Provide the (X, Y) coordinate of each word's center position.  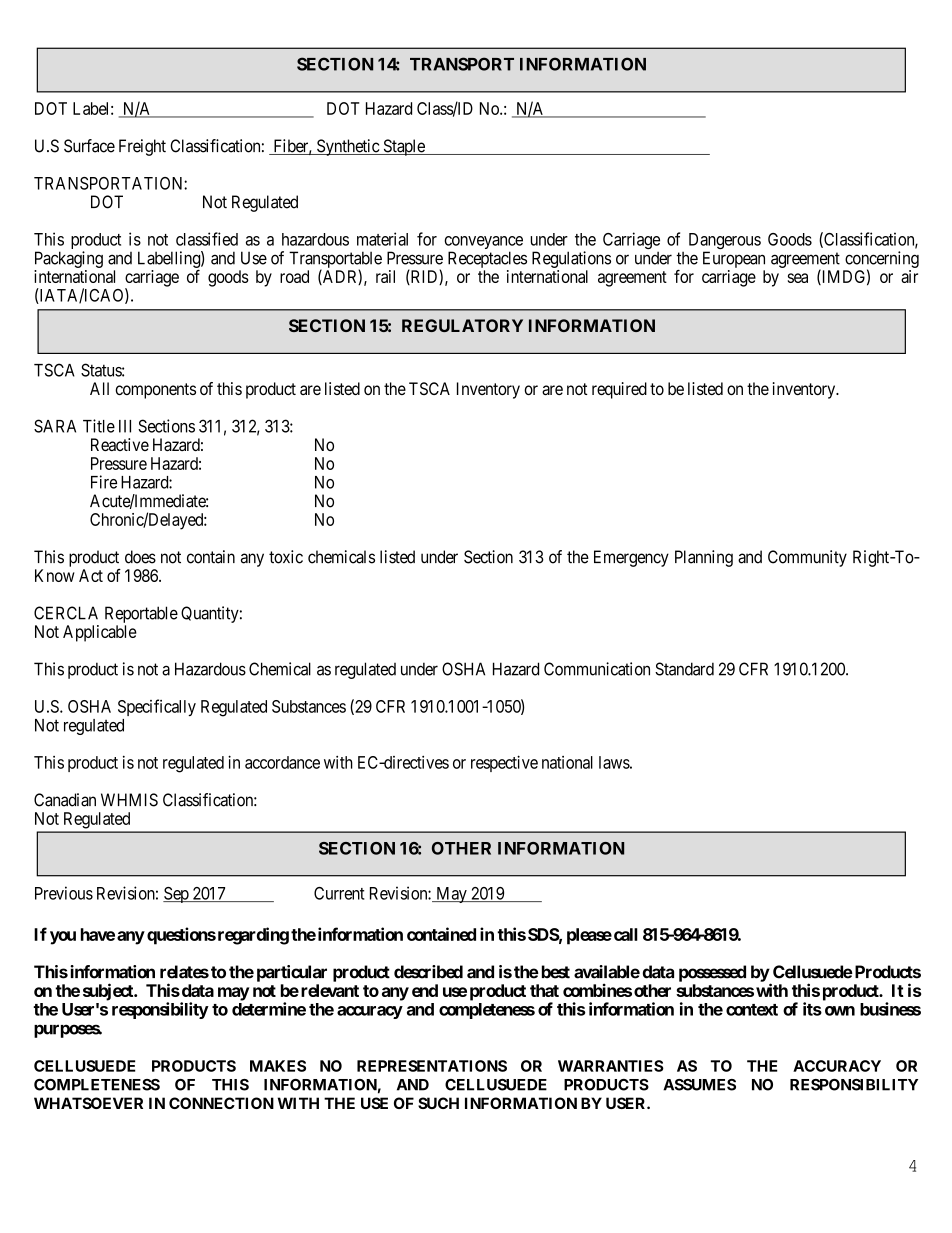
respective (504, 763)
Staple (404, 147)
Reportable (141, 614)
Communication (597, 669)
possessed (712, 973)
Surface (89, 146)
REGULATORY (462, 325)
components (155, 391)
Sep (177, 895)
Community (807, 558)
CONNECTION (221, 1103)
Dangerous (725, 242)
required (619, 390)
